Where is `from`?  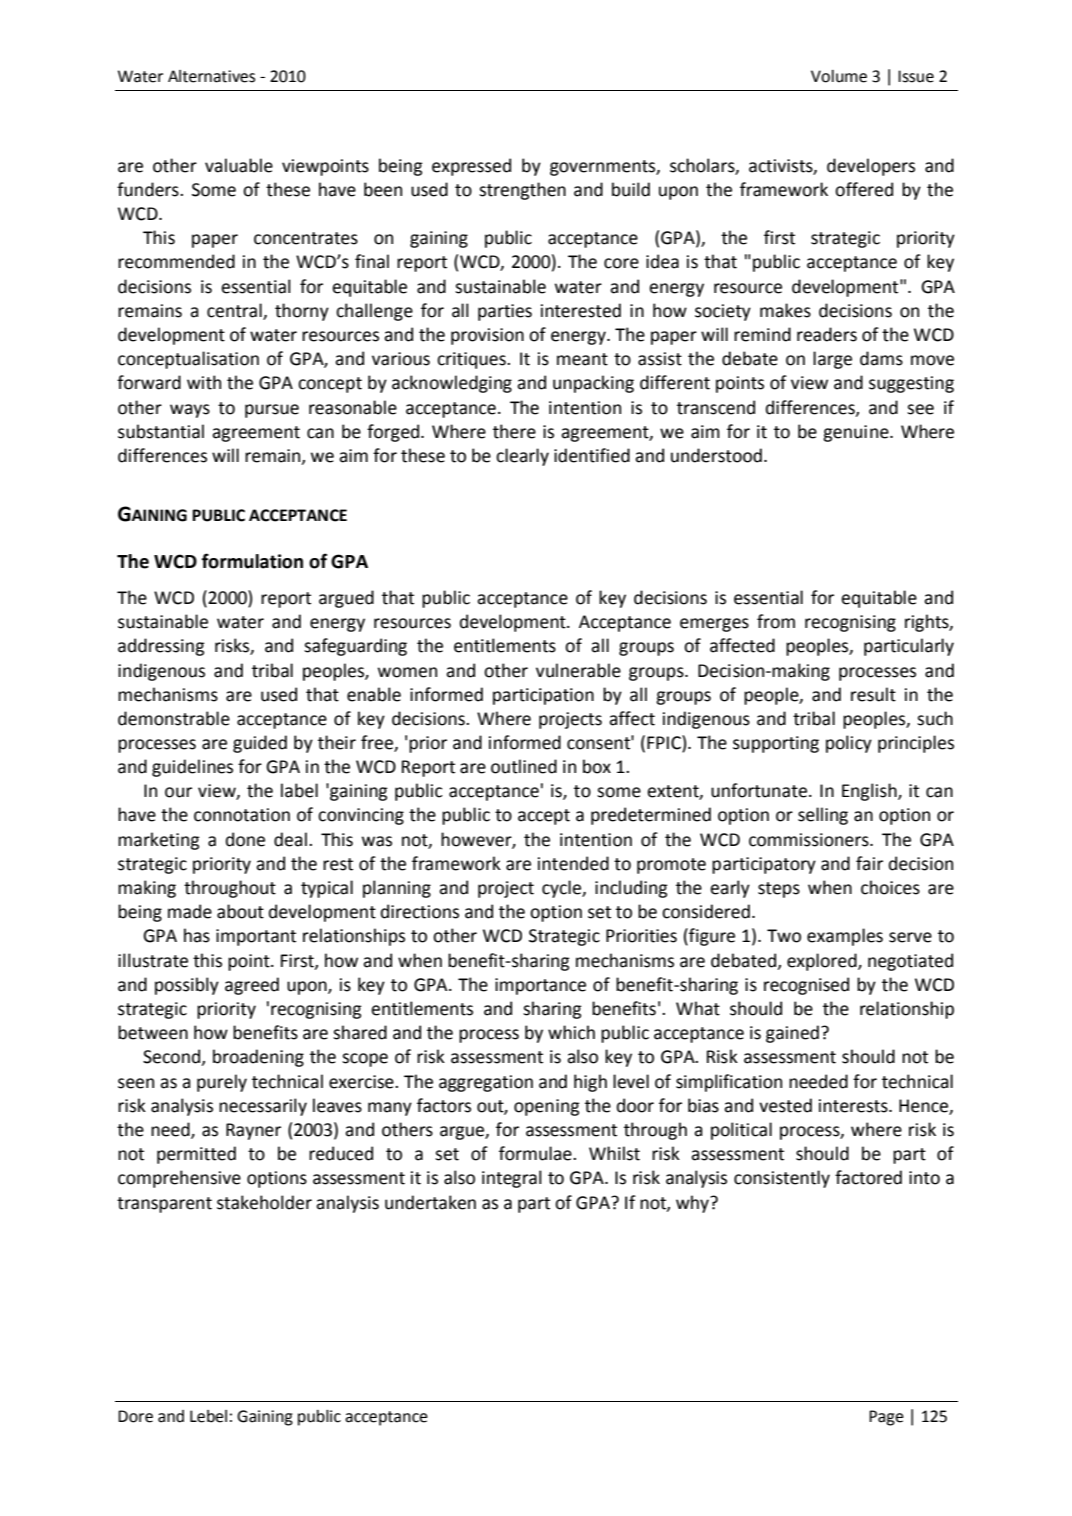 from is located at coordinates (776, 621).
